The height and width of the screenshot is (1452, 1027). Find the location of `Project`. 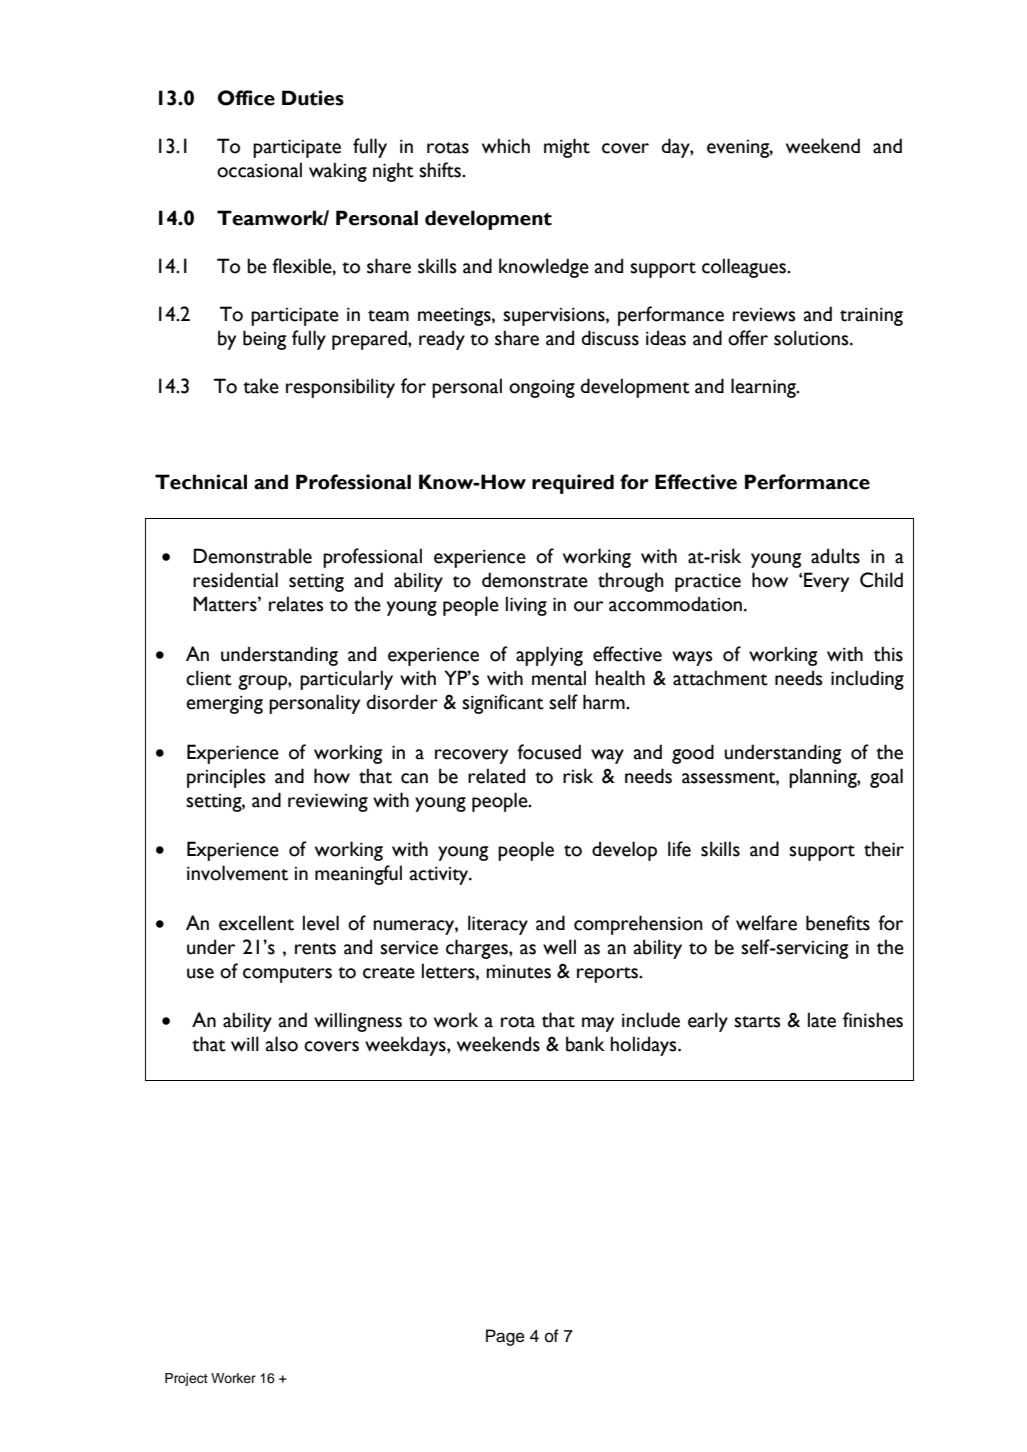

Project is located at coordinates (186, 1379).
